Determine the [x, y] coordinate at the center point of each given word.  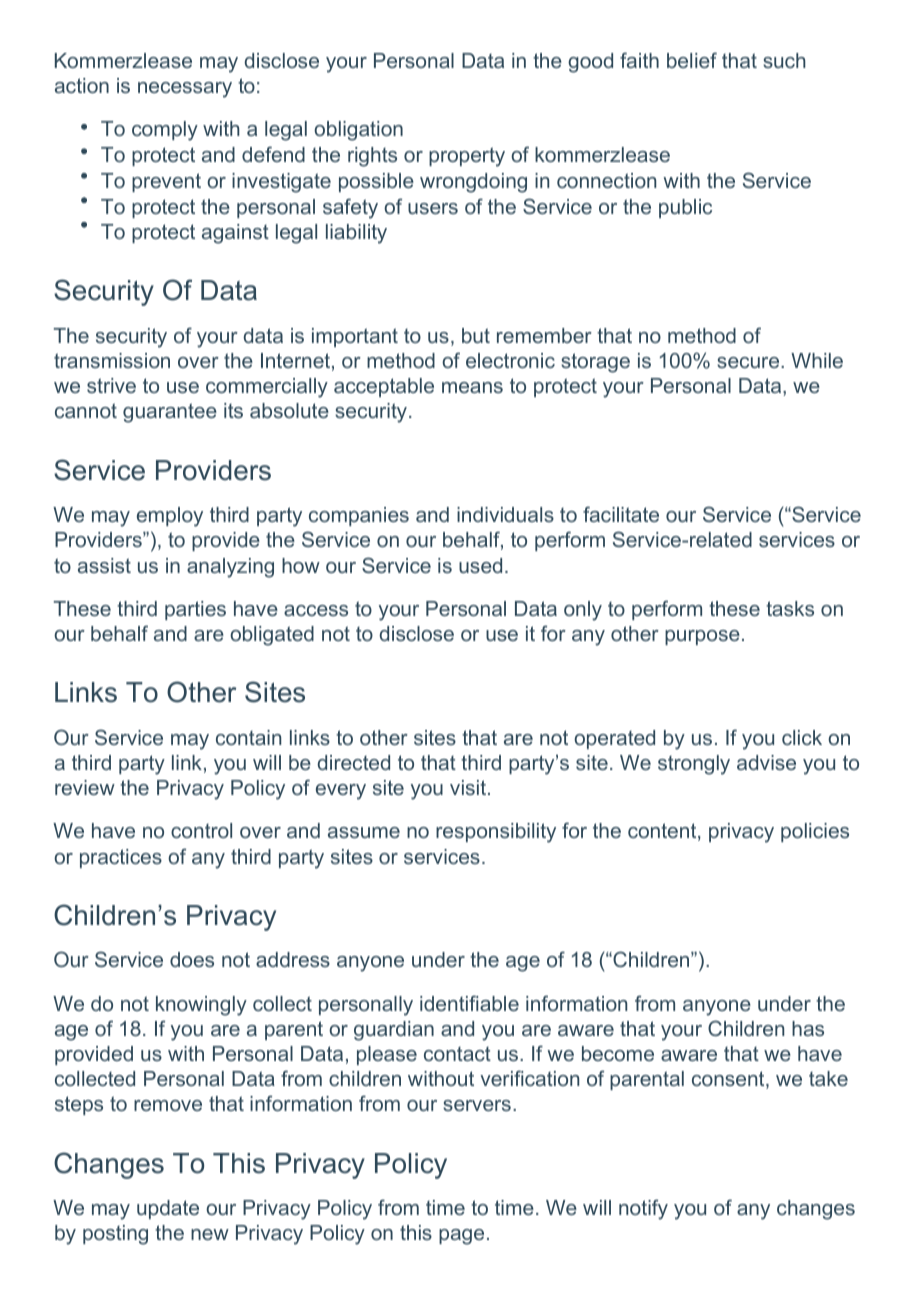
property [467, 157]
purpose [702, 637]
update [168, 1209]
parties [195, 610]
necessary [185, 90]
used [480, 565]
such [784, 60]
